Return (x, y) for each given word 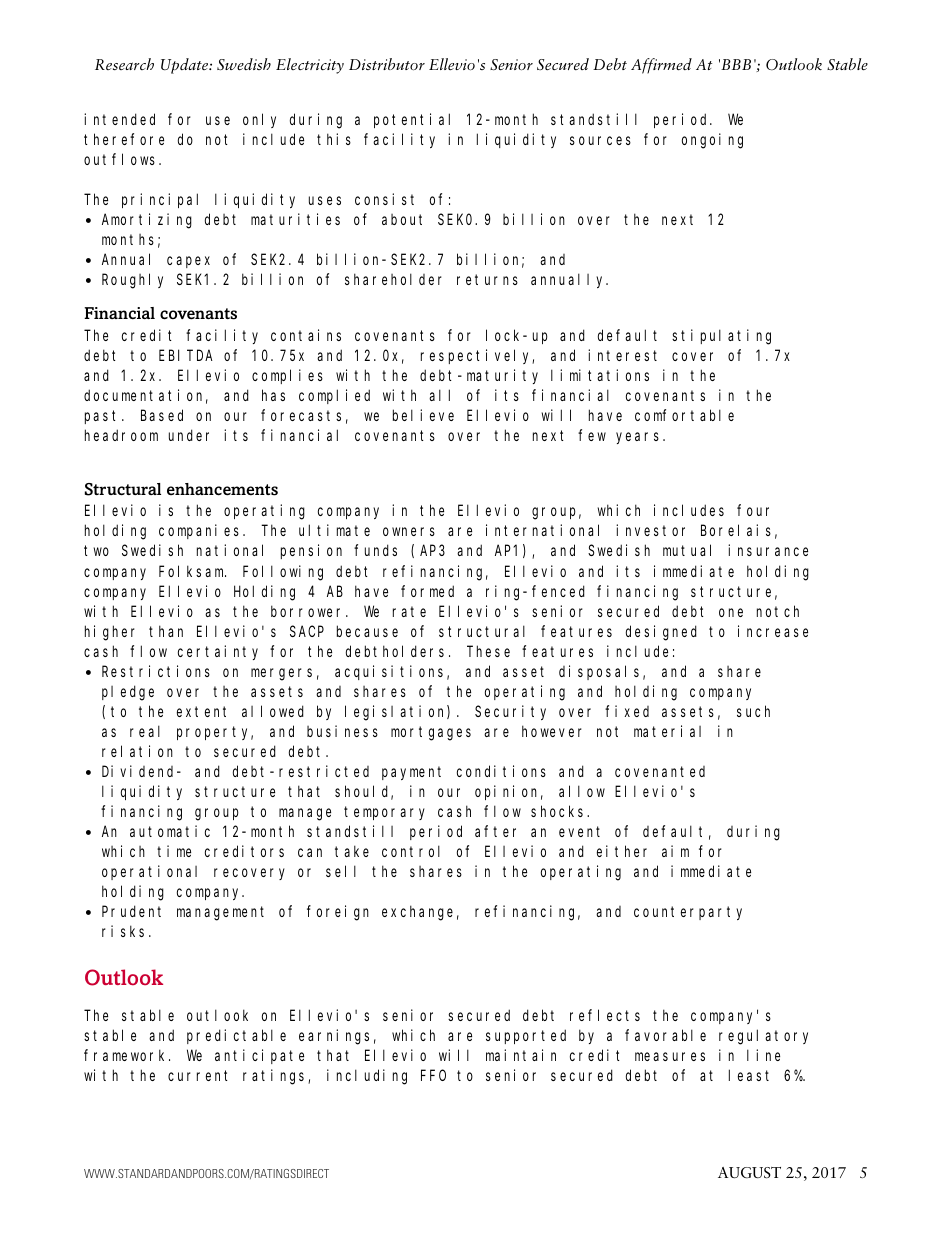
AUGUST (749, 1173)
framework (127, 1055)
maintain (521, 1055)
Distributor (387, 64)
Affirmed (661, 66)
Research (124, 64)
